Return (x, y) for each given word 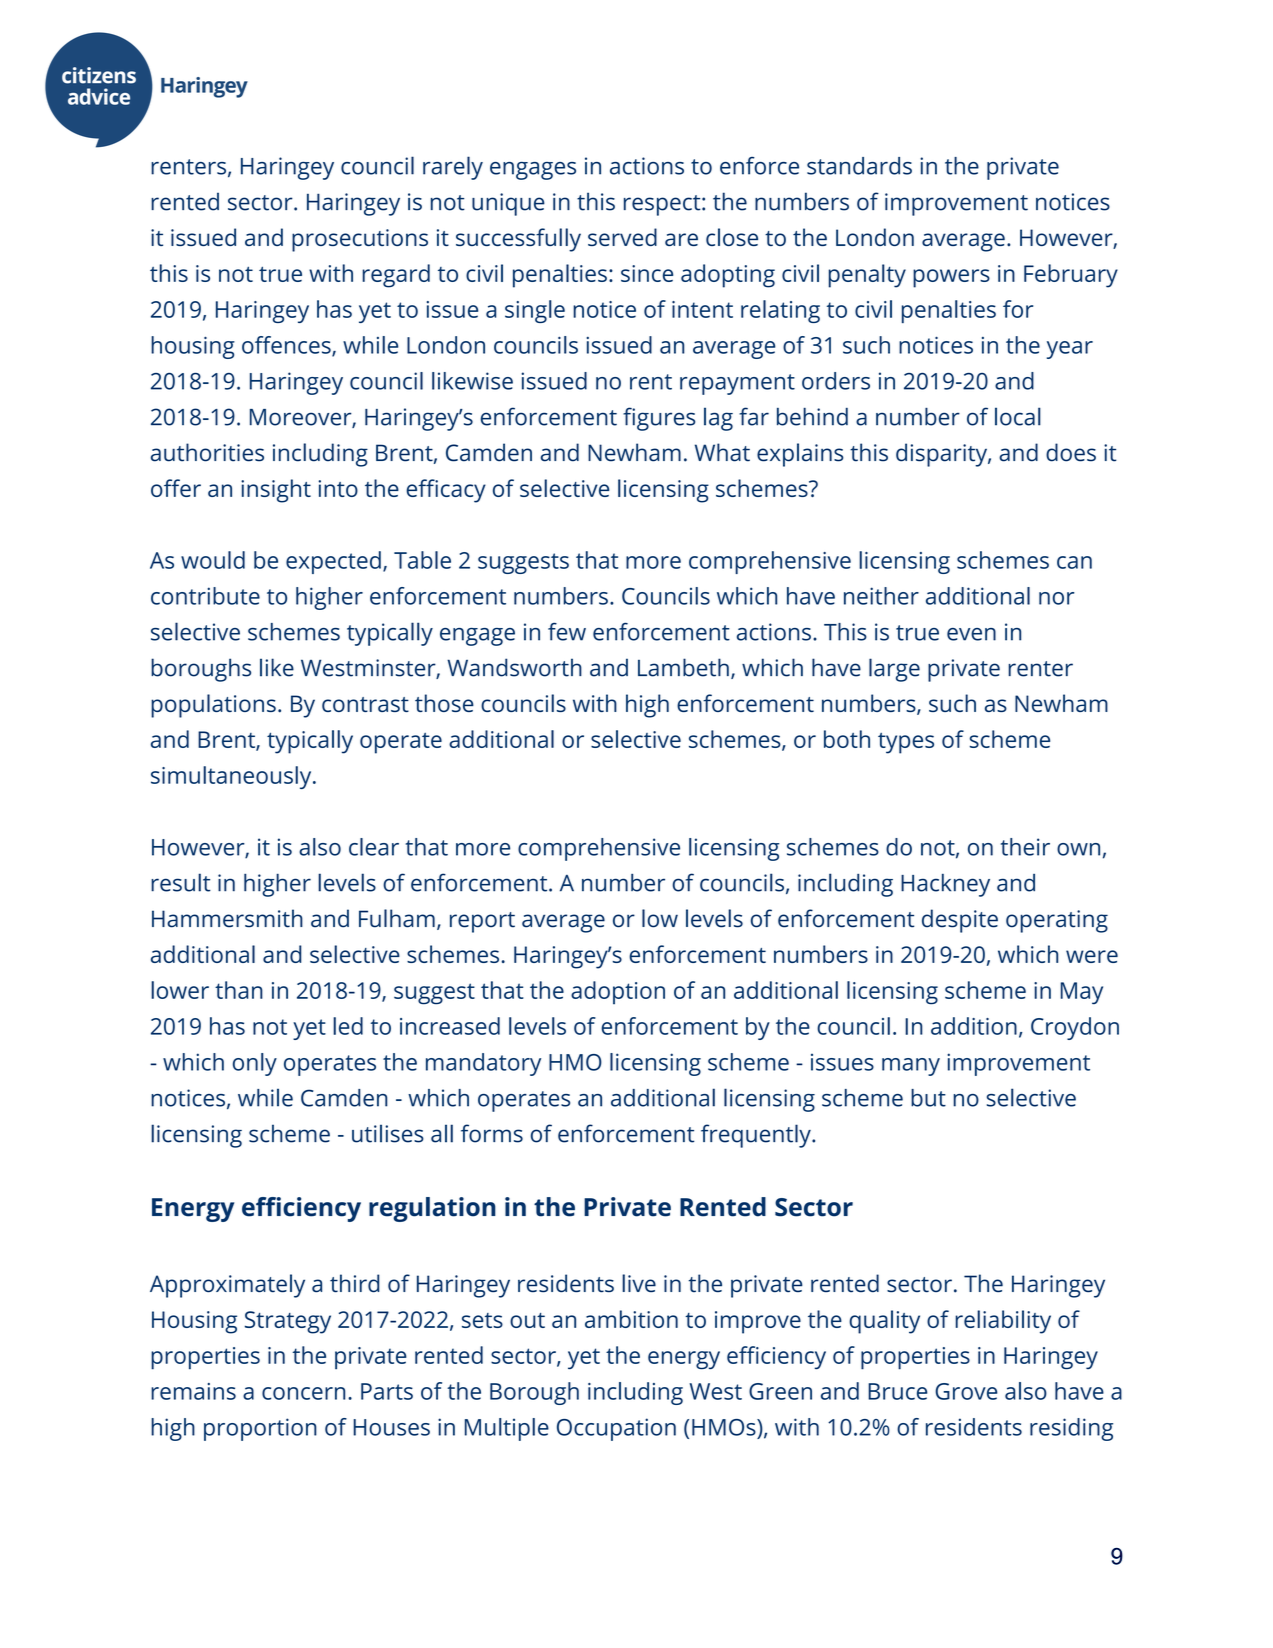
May (1082, 993)
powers (951, 278)
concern (303, 1393)
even (971, 634)
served (622, 237)
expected (333, 562)
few (567, 632)
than (239, 990)
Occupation (616, 1429)
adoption (618, 992)
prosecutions (360, 240)
